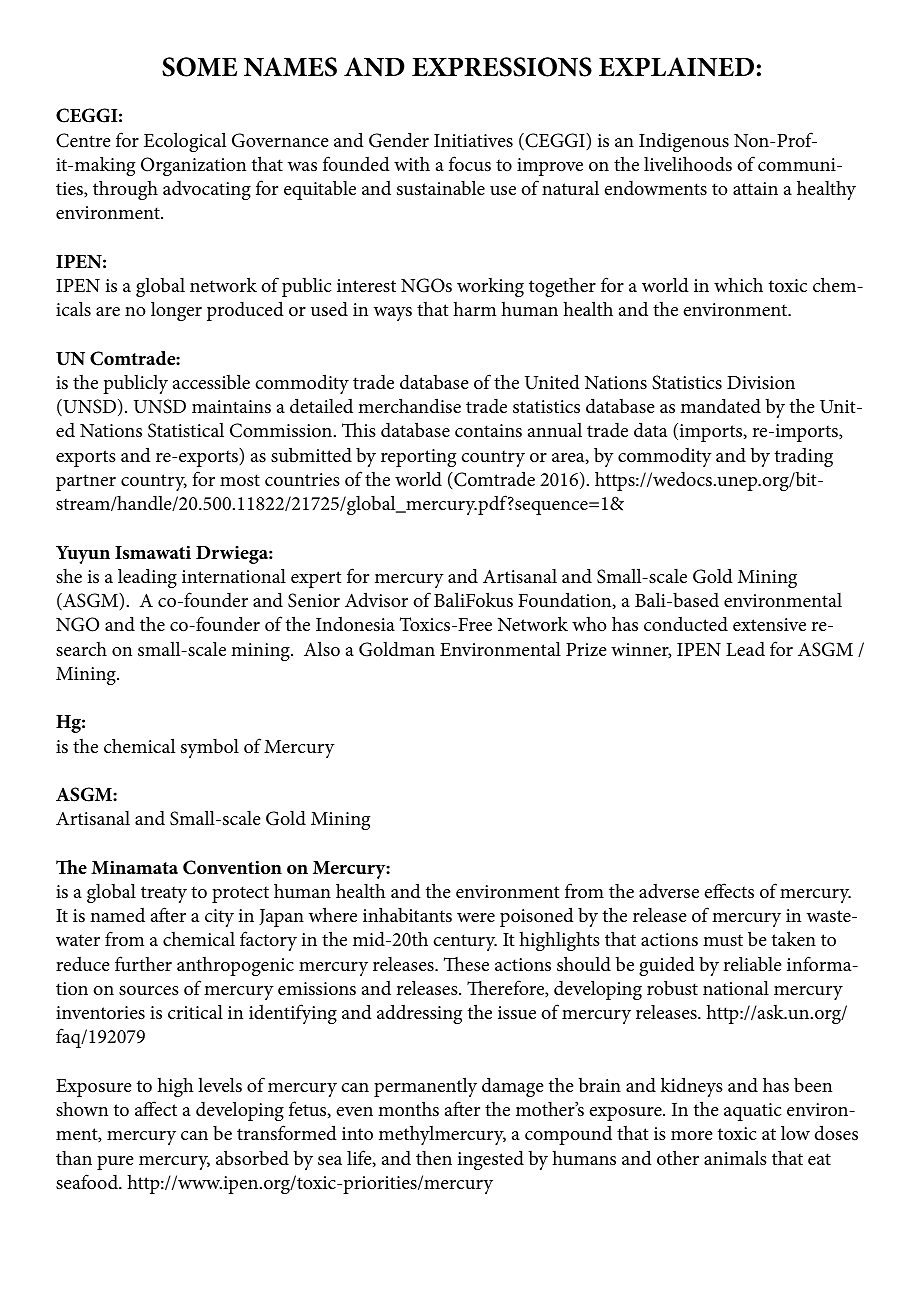 Image resolution: width=924 pixels, height=1308 pixels. Describe the element at coordinates (473, 140) in the screenshot. I see `Initiatives` at that location.
